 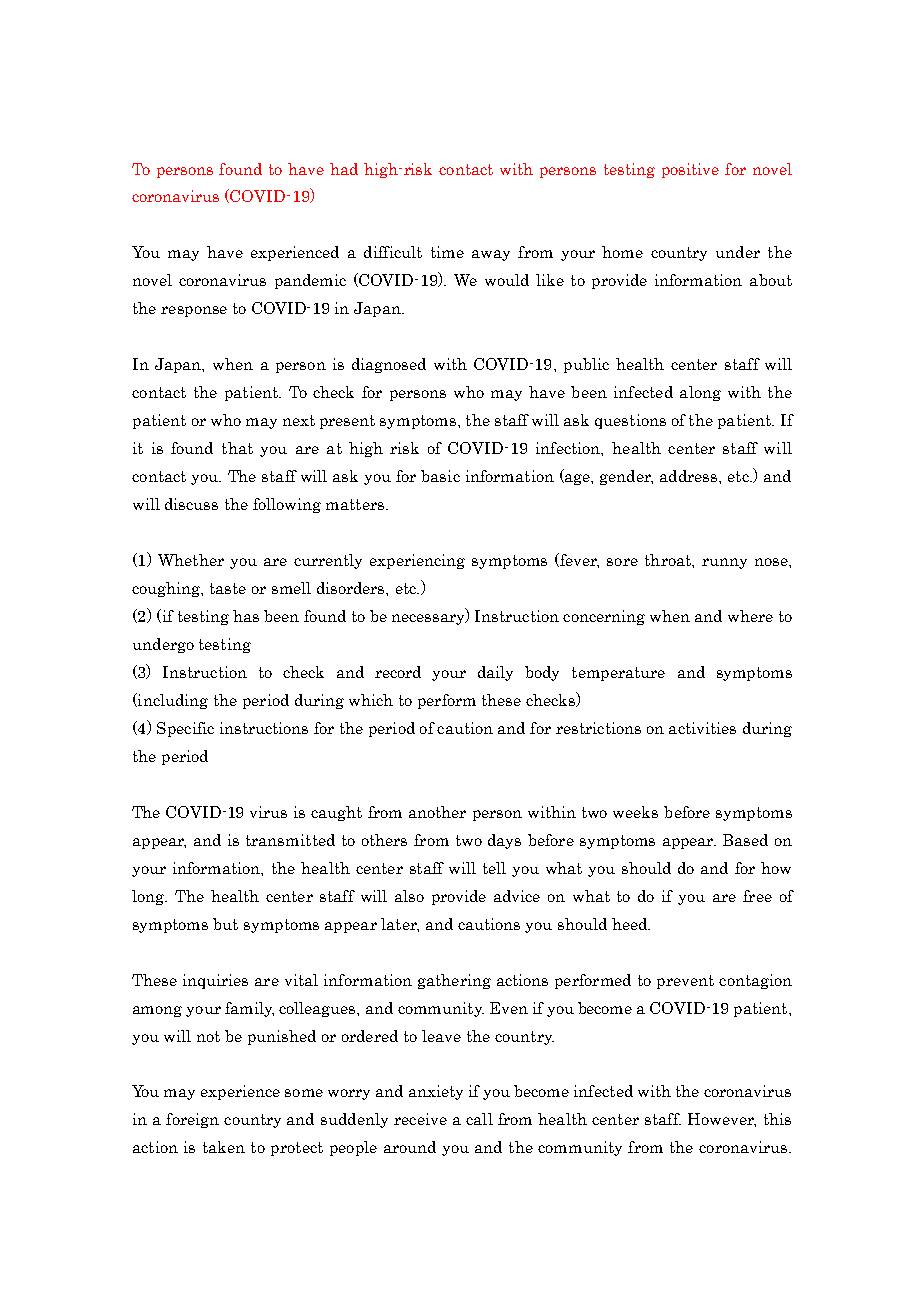 What do you see at coordinates (750, 616) in the page?
I see `where` at bounding box center [750, 616].
